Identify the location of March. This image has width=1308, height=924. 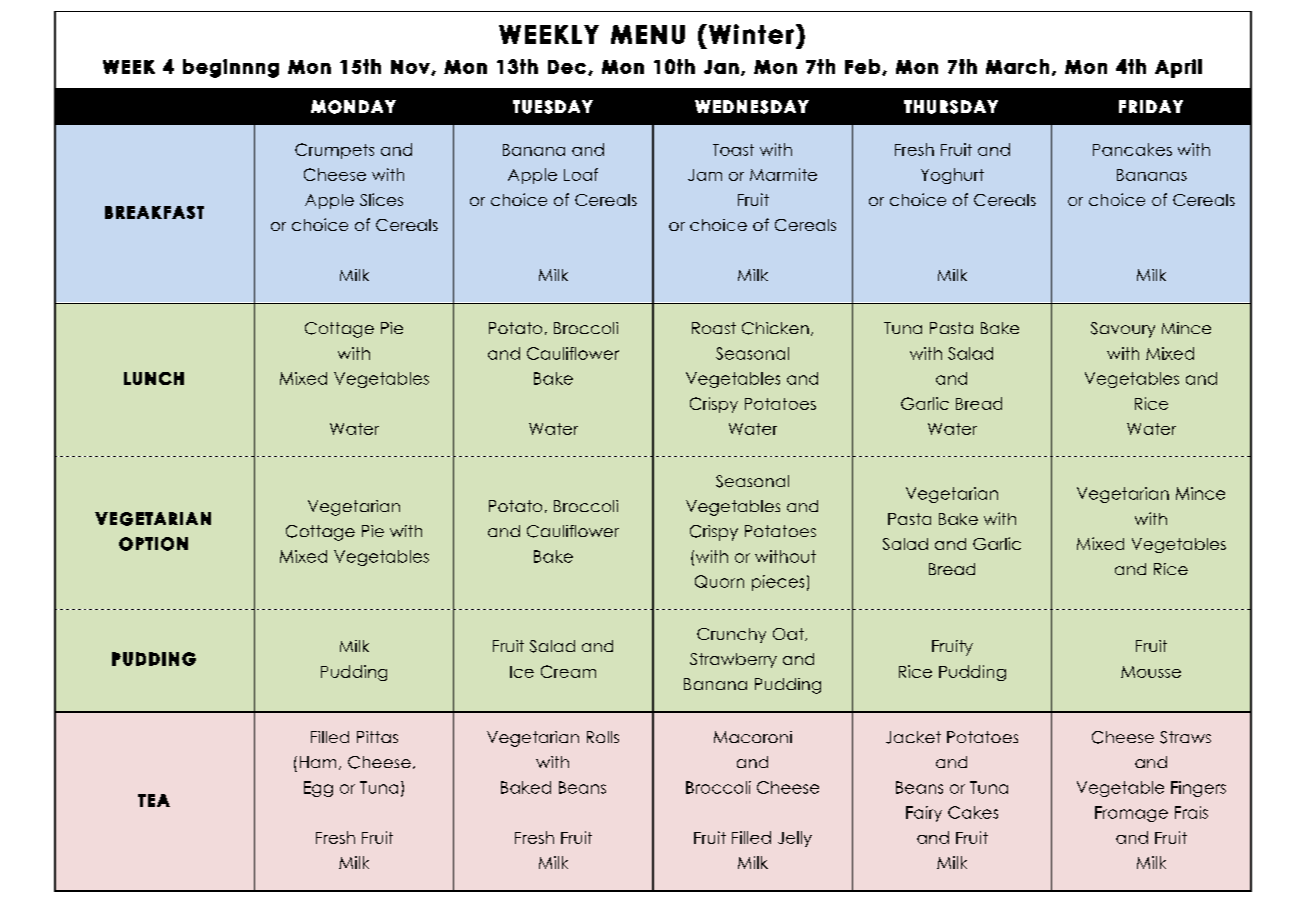
(1017, 66).
